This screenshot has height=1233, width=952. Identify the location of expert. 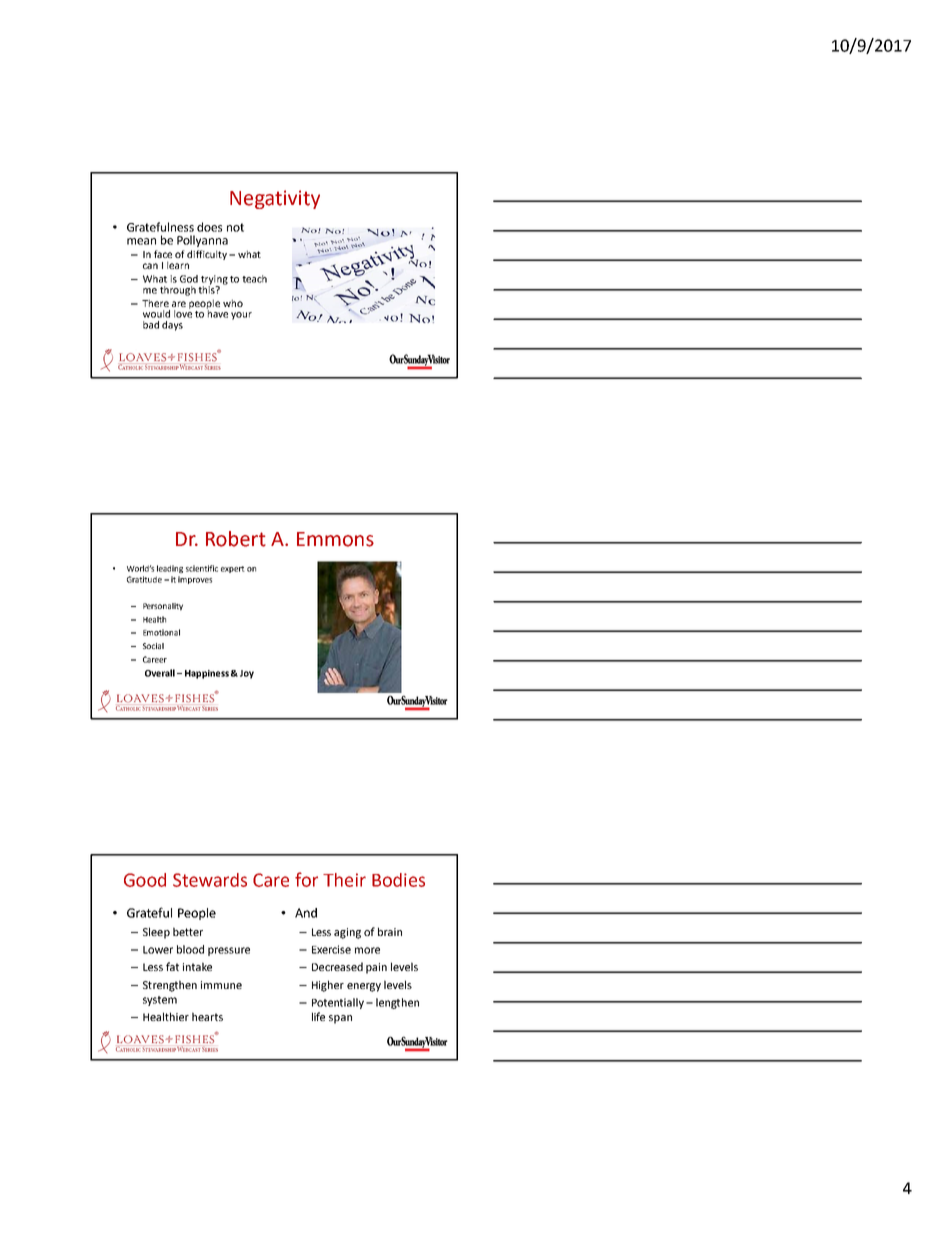
(233, 569).
